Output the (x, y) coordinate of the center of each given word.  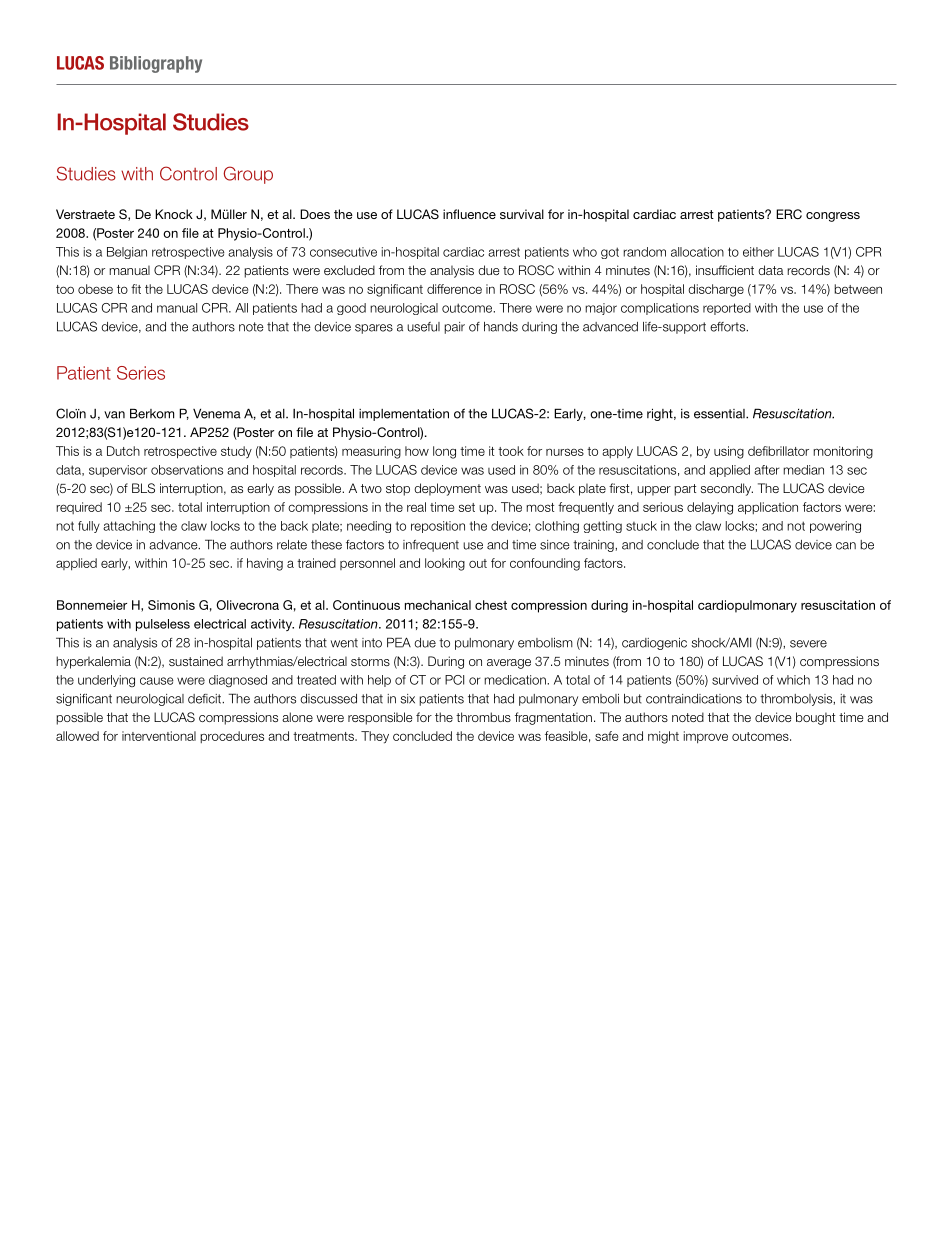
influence (469, 214)
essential (720, 414)
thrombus (483, 717)
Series (141, 373)
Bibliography (156, 64)
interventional (159, 736)
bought (815, 718)
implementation (404, 414)
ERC (789, 214)
